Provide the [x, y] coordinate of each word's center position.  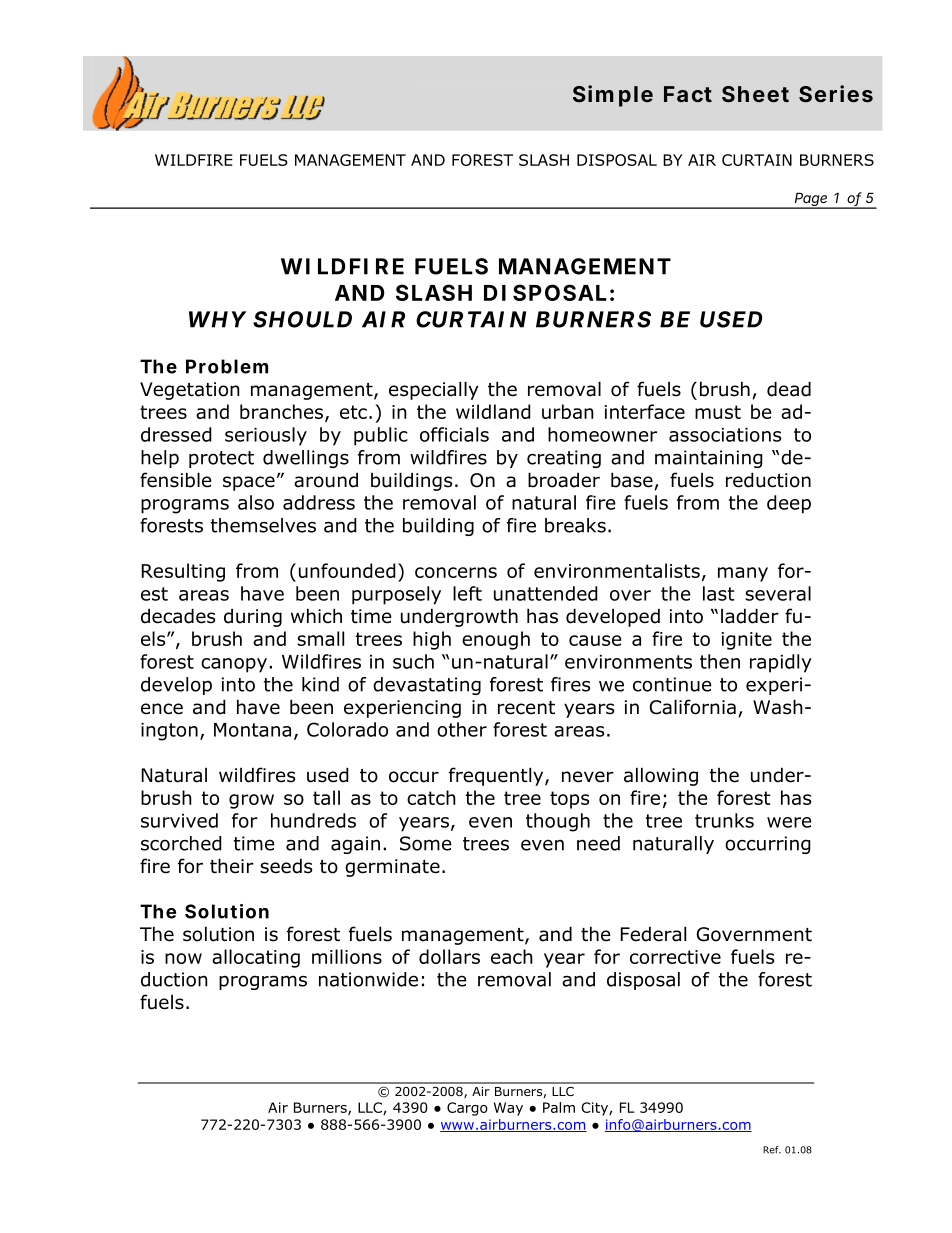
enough [496, 640]
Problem [227, 366]
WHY [217, 319]
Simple [613, 96]
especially [434, 390]
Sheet [755, 94]
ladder [750, 616]
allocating [256, 958]
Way [508, 1109]
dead [789, 389]
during [253, 618]
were [789, 822]
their [232, 866]
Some [426, 843]
